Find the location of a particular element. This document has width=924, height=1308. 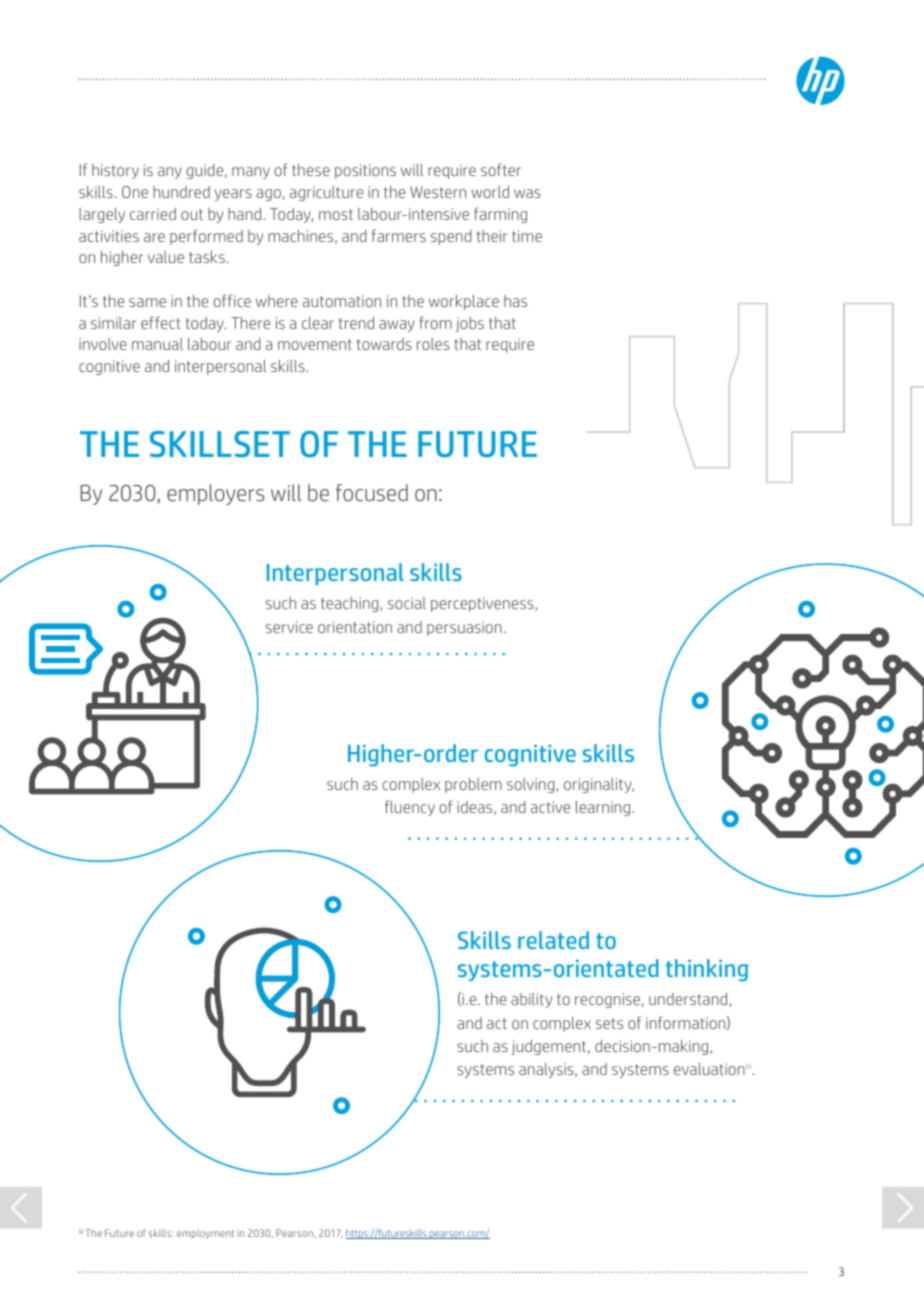

sets is located at coordinates (609, 1023).
